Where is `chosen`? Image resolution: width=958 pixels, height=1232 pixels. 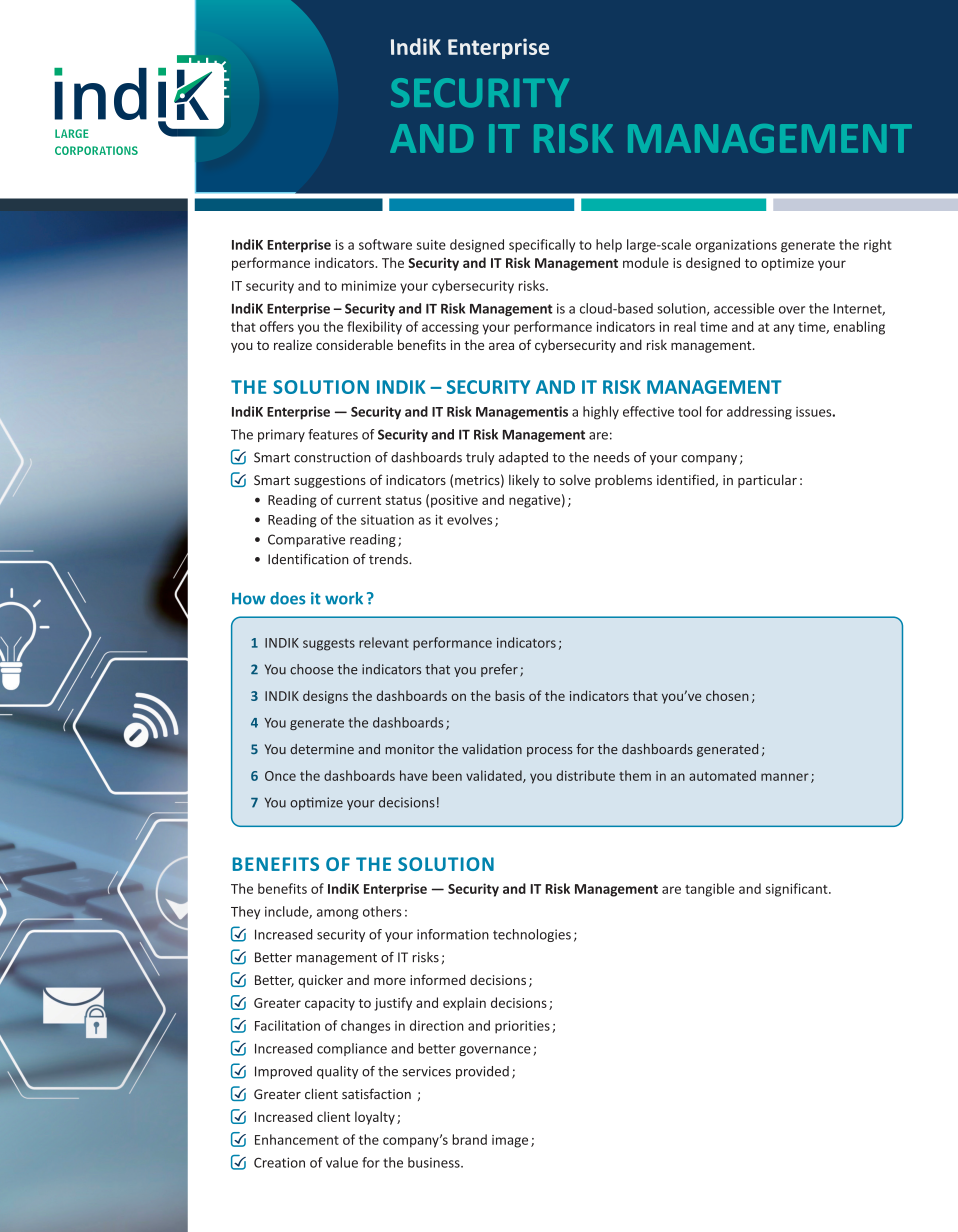
chosen is located at coordinates (727, 695).
